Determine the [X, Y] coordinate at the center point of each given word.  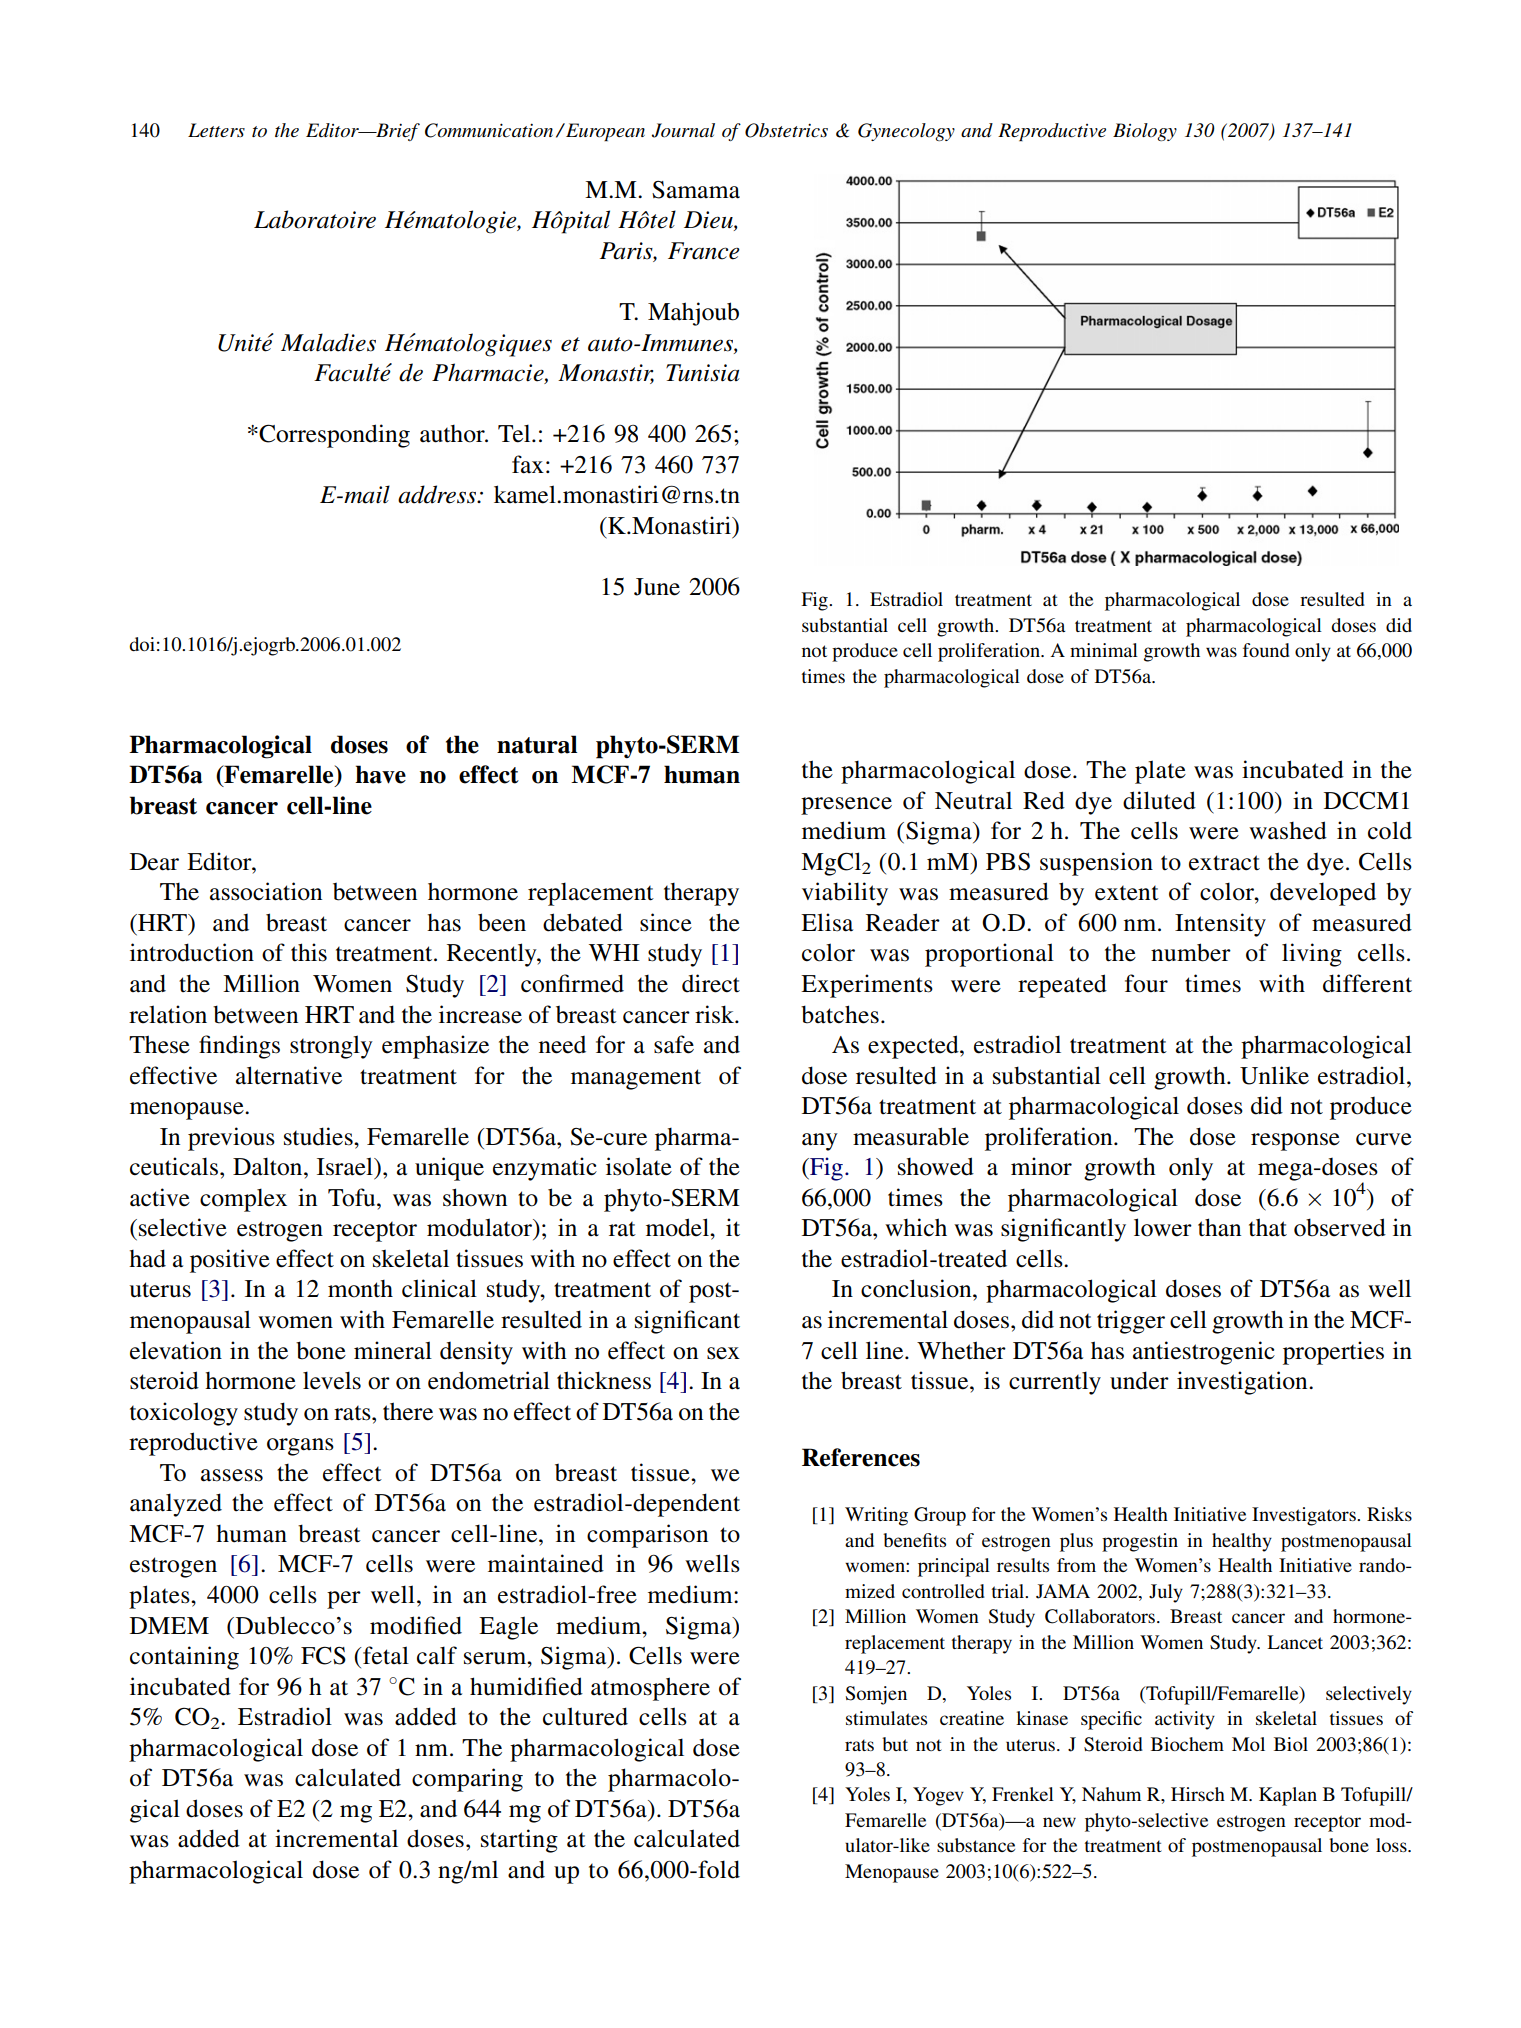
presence [846, 806]
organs [300, 1447]
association [266, 891]
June [657, 587]
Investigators [1305, 1516]
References [861, 1457]
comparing [467, 1780]
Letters [216, 130]
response [1295, 1142]
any [820, 1142]
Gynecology [906, 132]
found [1266, 650]
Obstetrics [786, 130]
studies [319, 1136]
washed [1288, 830]
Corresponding [333, 436]
